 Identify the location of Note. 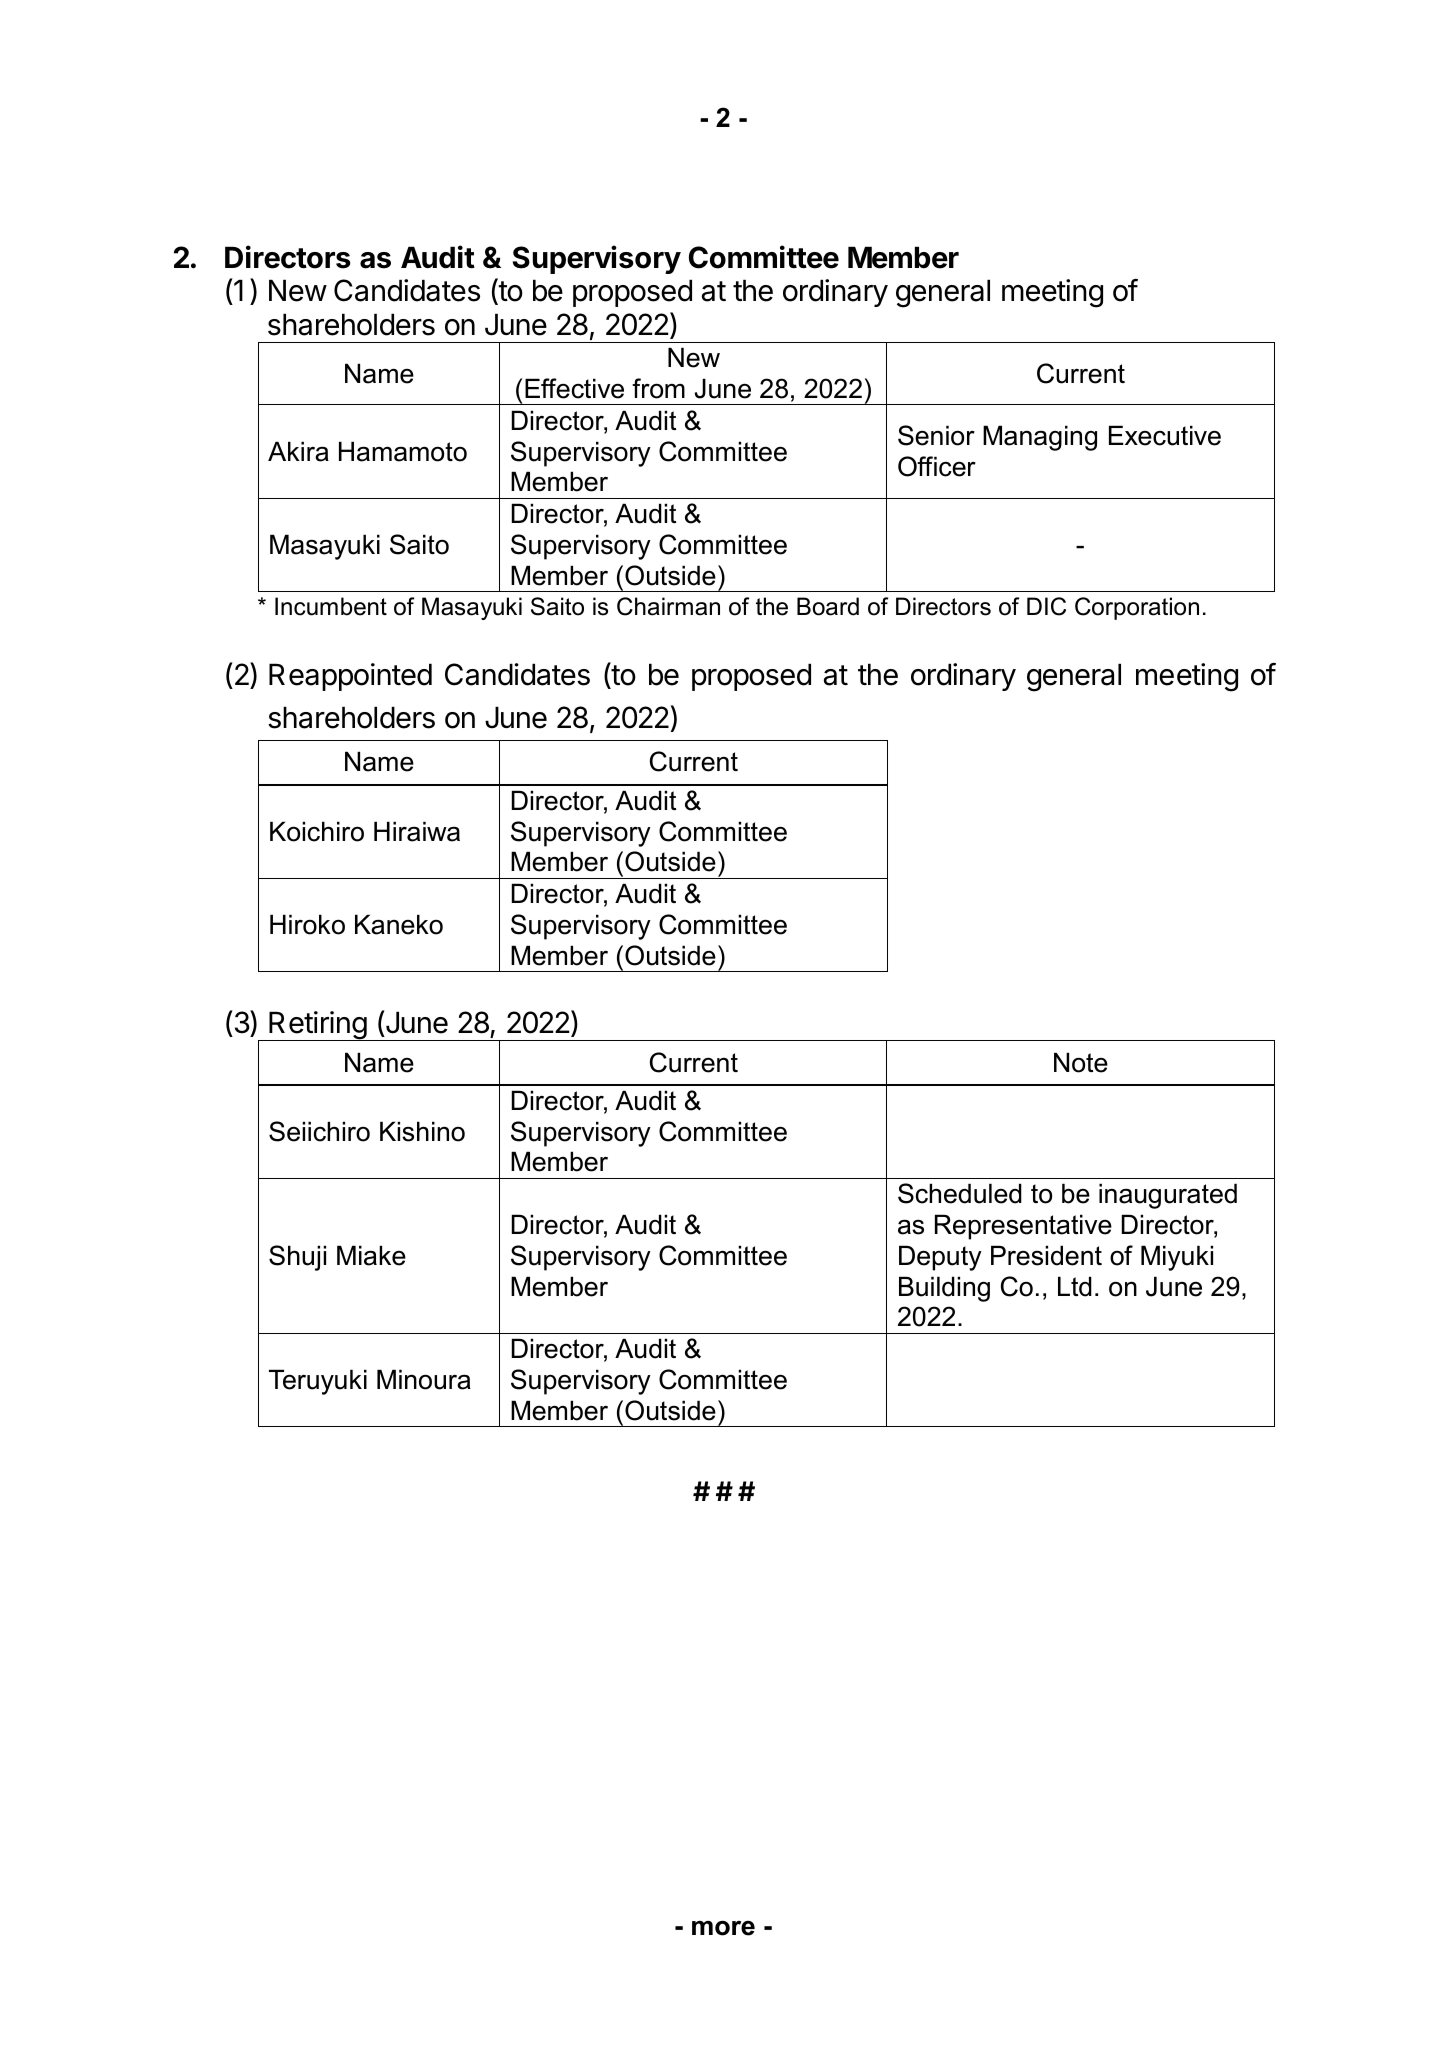
(1081, 1062).
